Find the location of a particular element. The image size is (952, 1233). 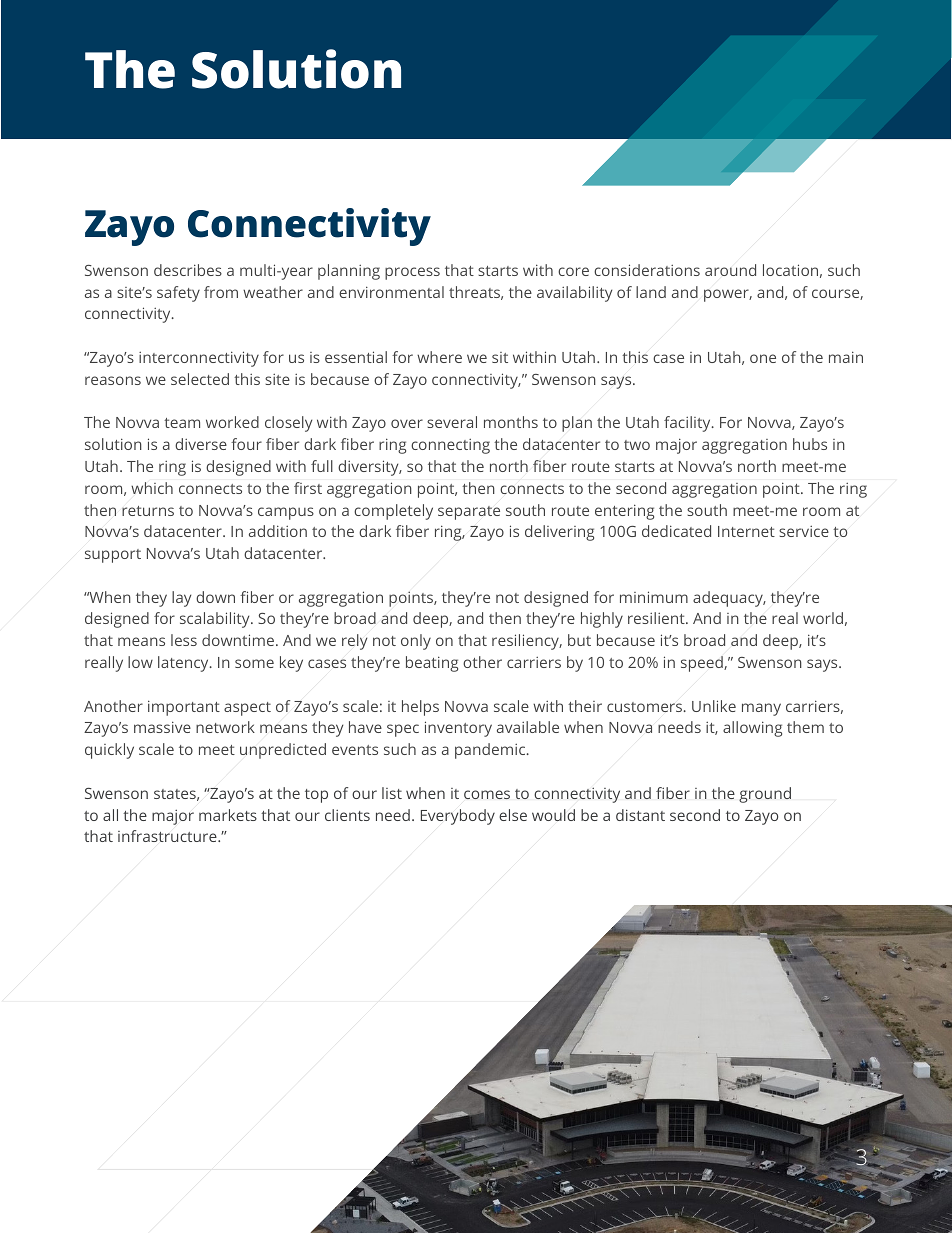

many is located at coordinates (761, 709).
